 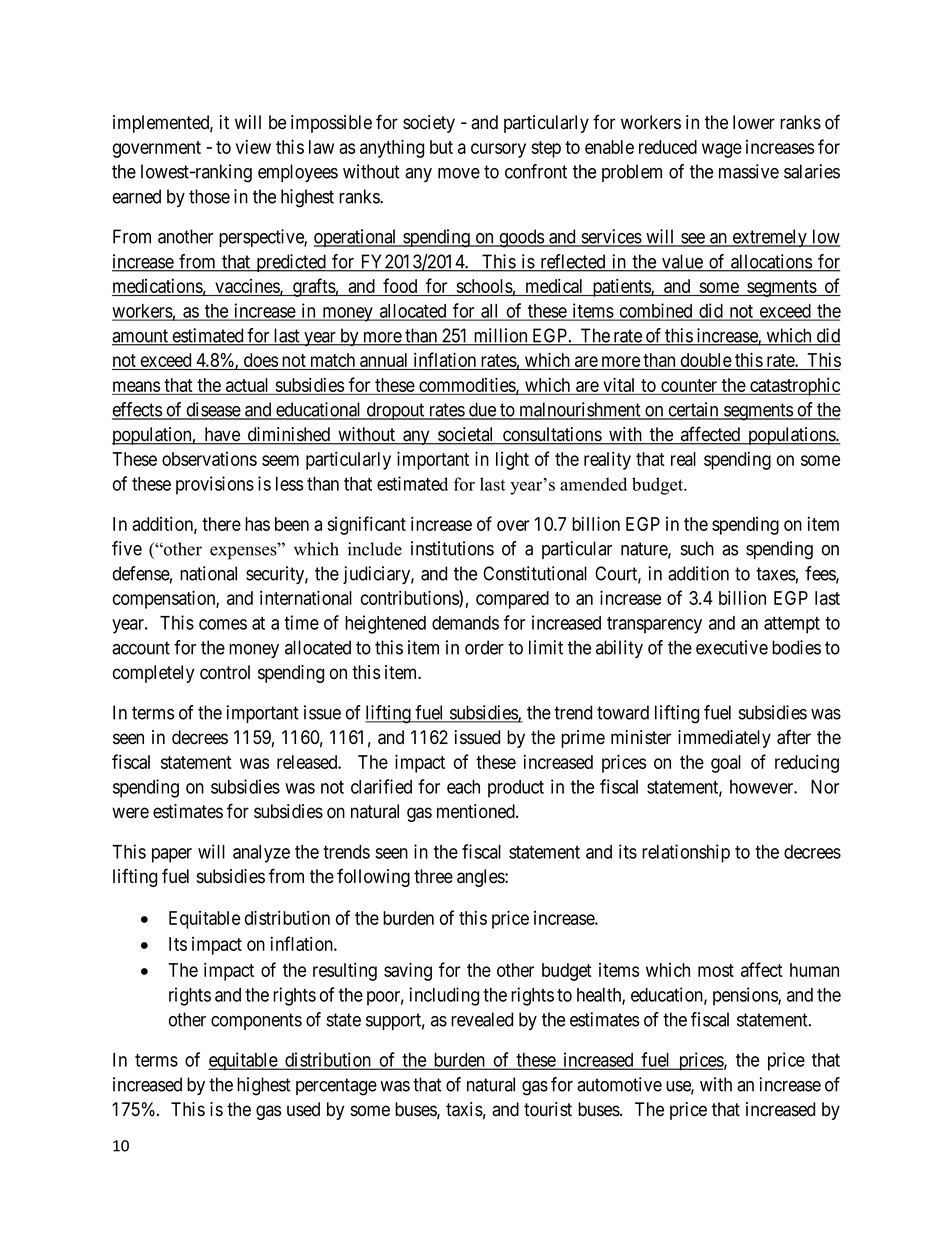 I want to click on taxis, so click(x=464, y=1109).
